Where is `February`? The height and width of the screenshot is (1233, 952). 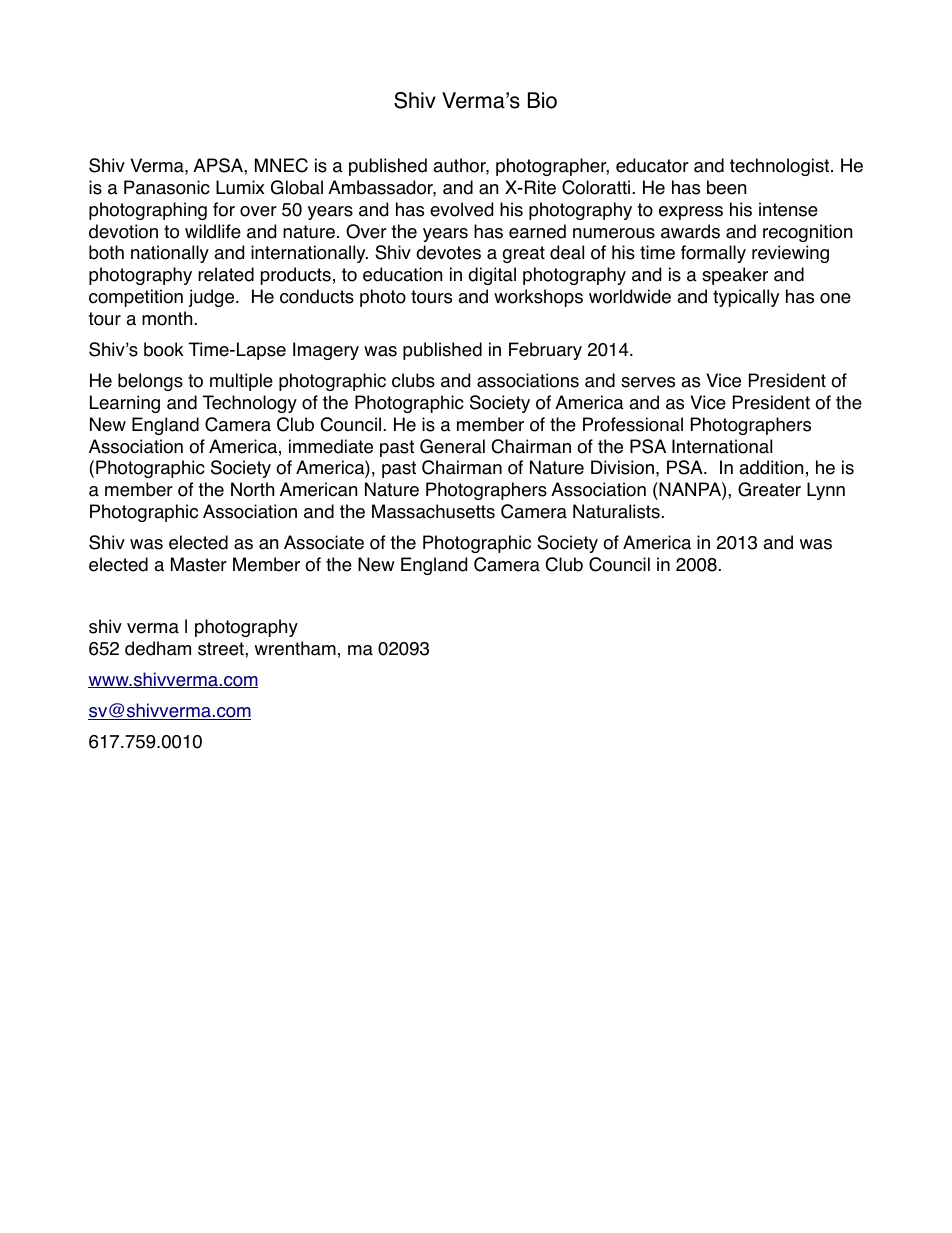
February is located at coordinates (545, 351).
